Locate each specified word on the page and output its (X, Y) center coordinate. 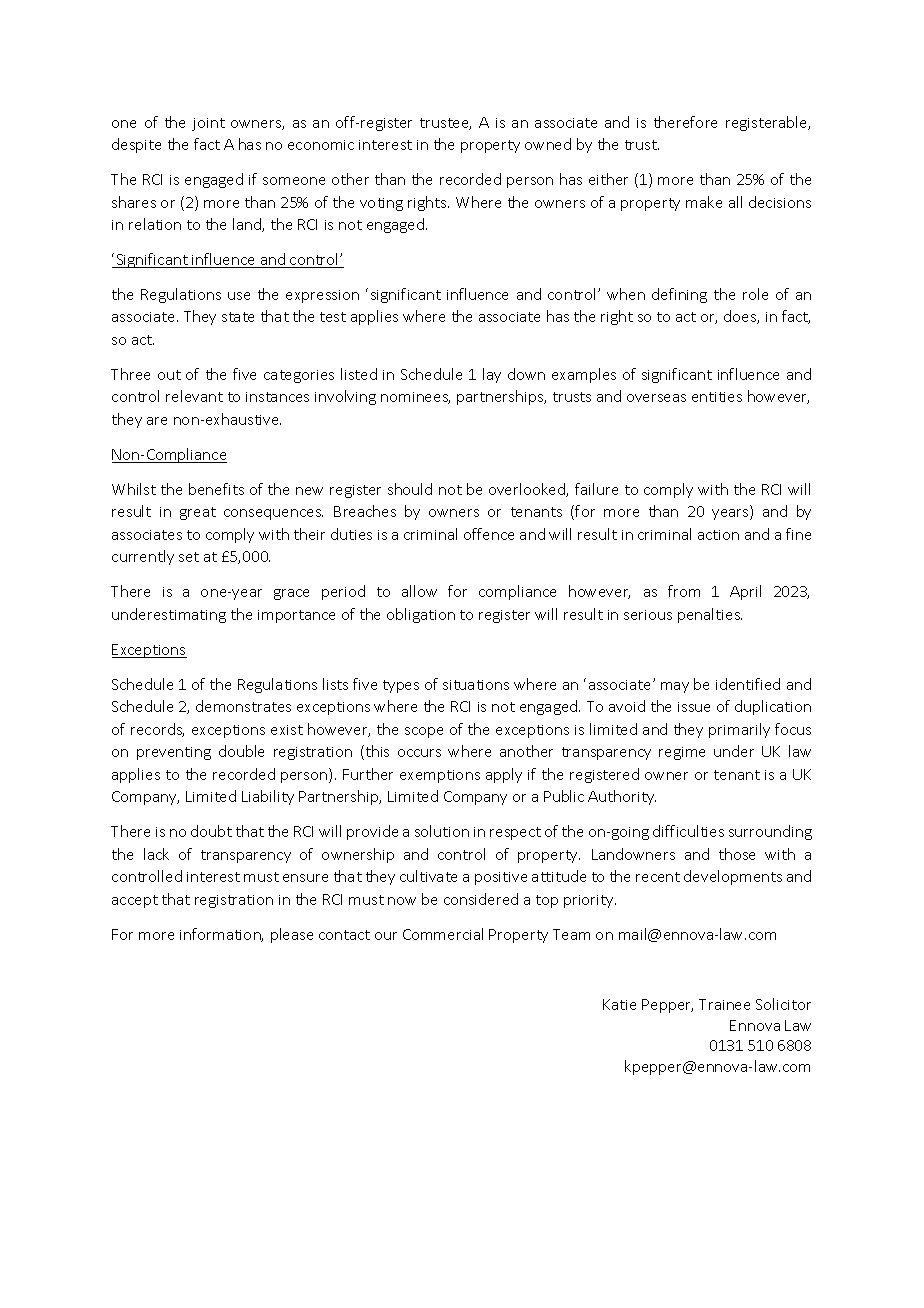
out (169, 375)
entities (717, 397)
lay (492, 375)
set (189, 557)
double (241, 751)
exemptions (440, 776)
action (718, 535)
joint (208, 124)
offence (489, 534)
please (292, 935)
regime (682, 753)
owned (548, 144)
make (704, 202)
